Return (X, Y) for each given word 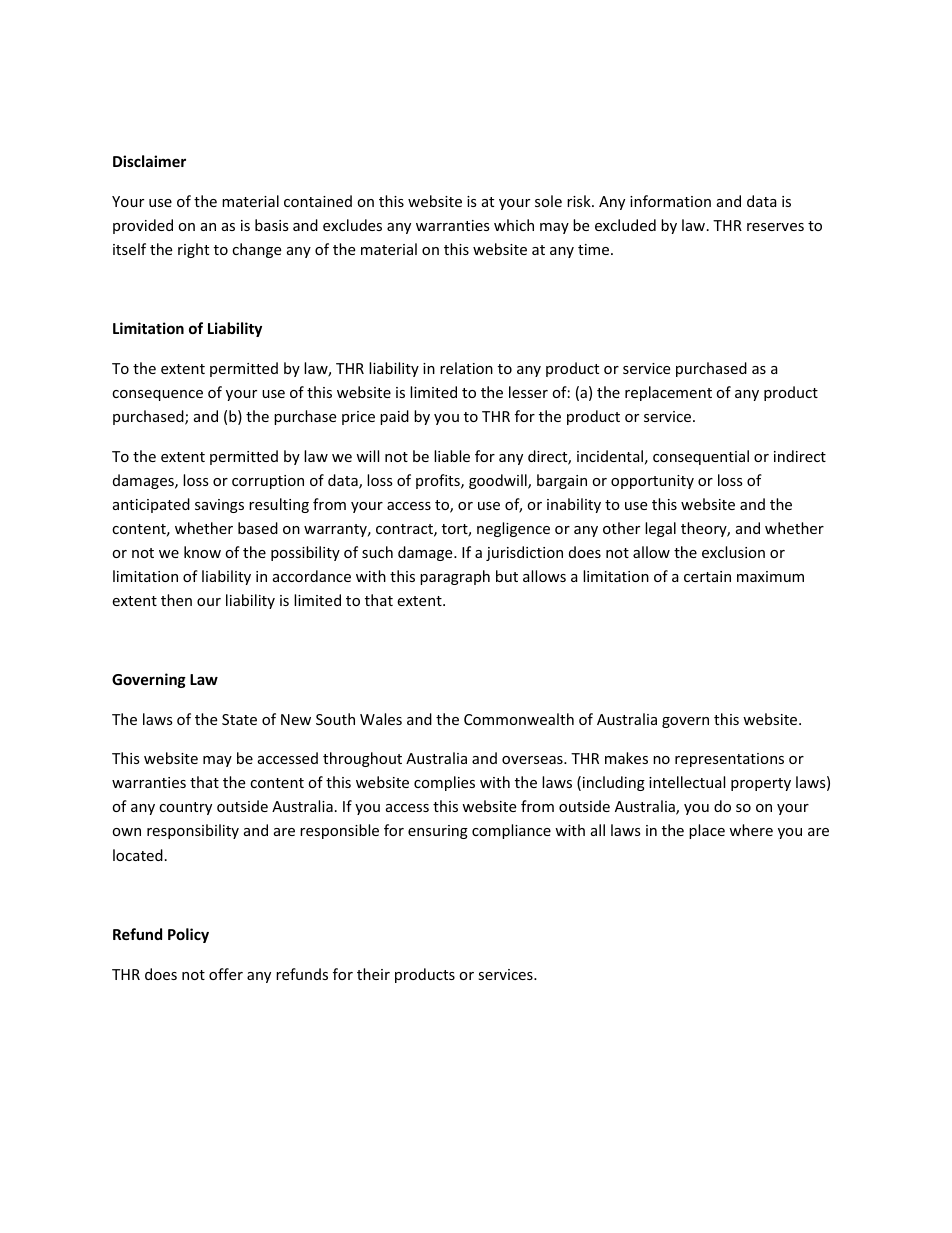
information (670, 201)
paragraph (455, 577)
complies (444, 783)
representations (729, 760)
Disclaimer (149, 161)
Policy (188, 935)
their (373, 974)
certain (707, 576)
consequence (157, 395)
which (514, 225)
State (239, 719)
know (202, 552)
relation (466, 368)
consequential (701, 457)
